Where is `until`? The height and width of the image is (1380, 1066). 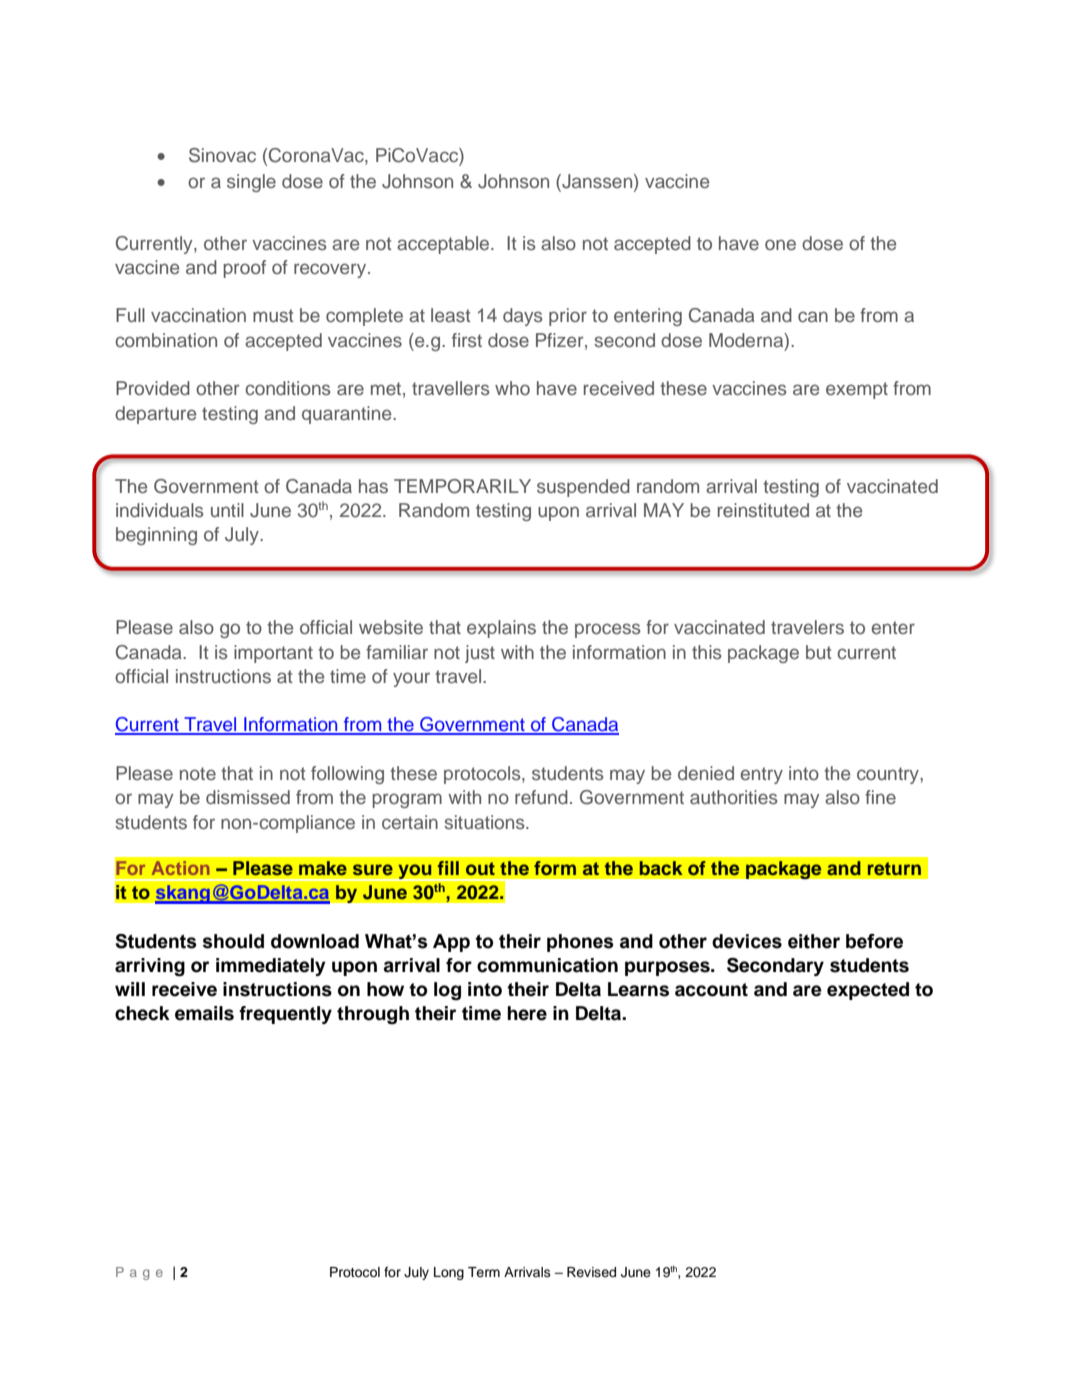
until is located at coordinates (227, 510).
